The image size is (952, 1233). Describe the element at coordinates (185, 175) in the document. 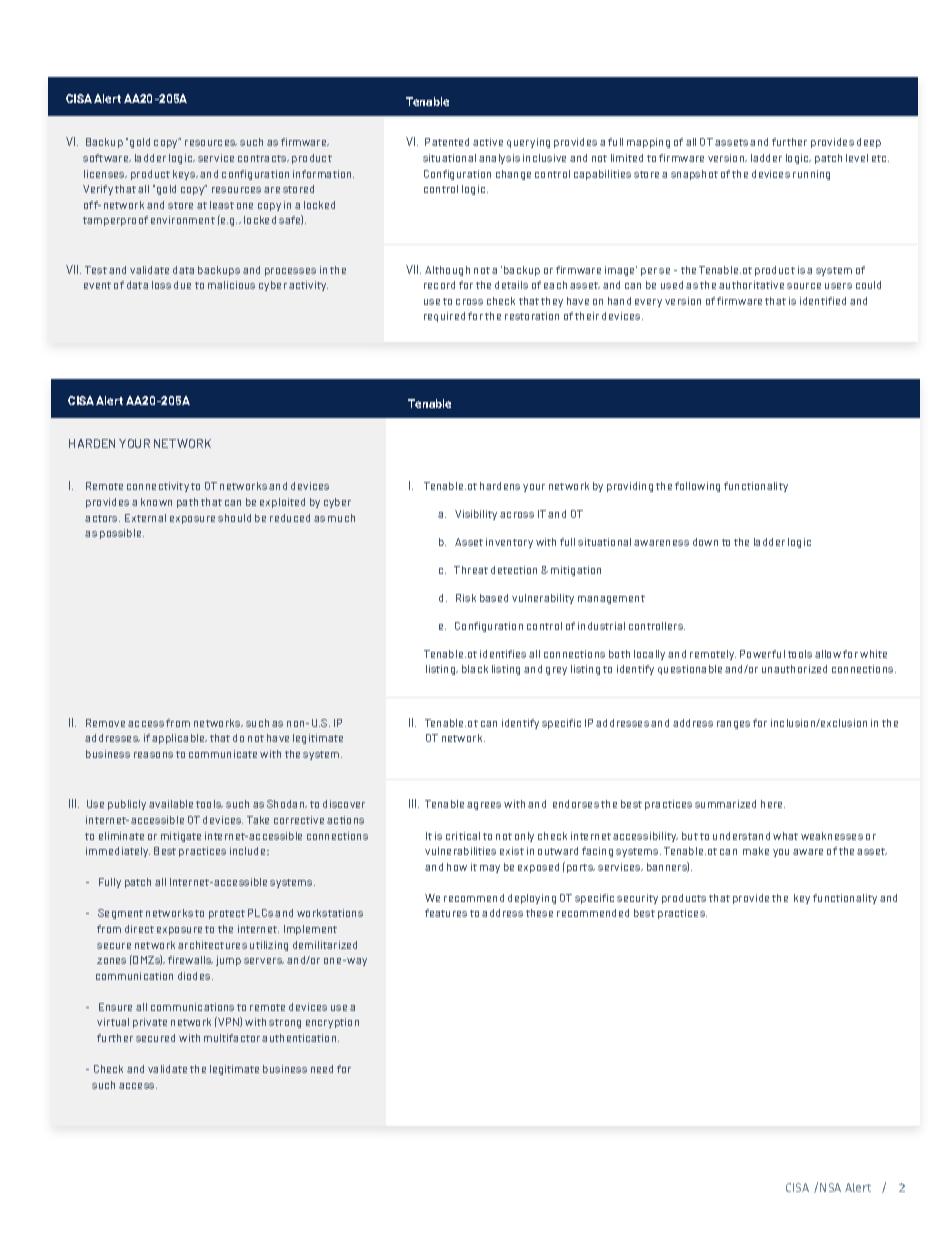

I see `keys` at that location.
